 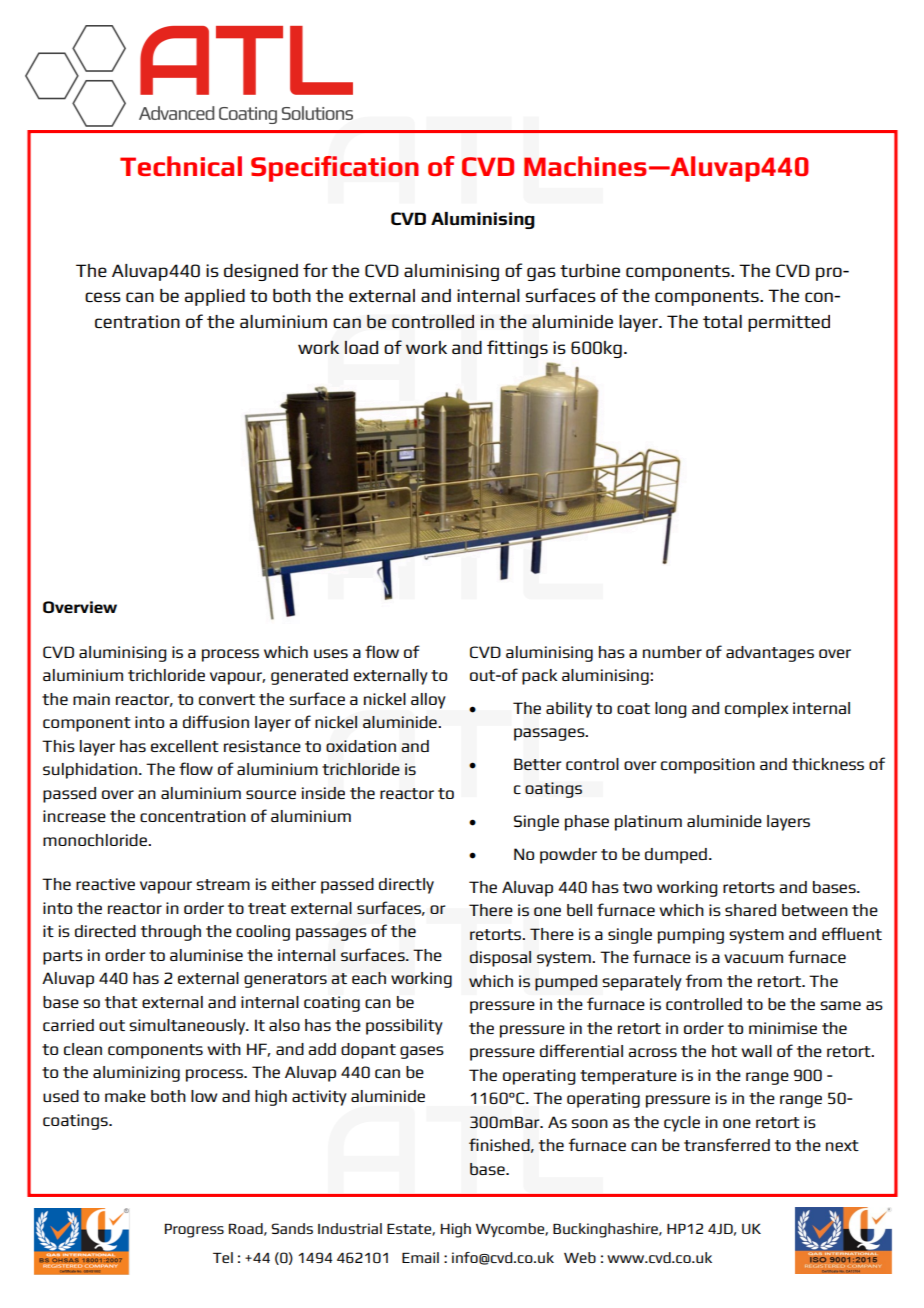 I want to click on alloy, so click(x=428, y=701).
